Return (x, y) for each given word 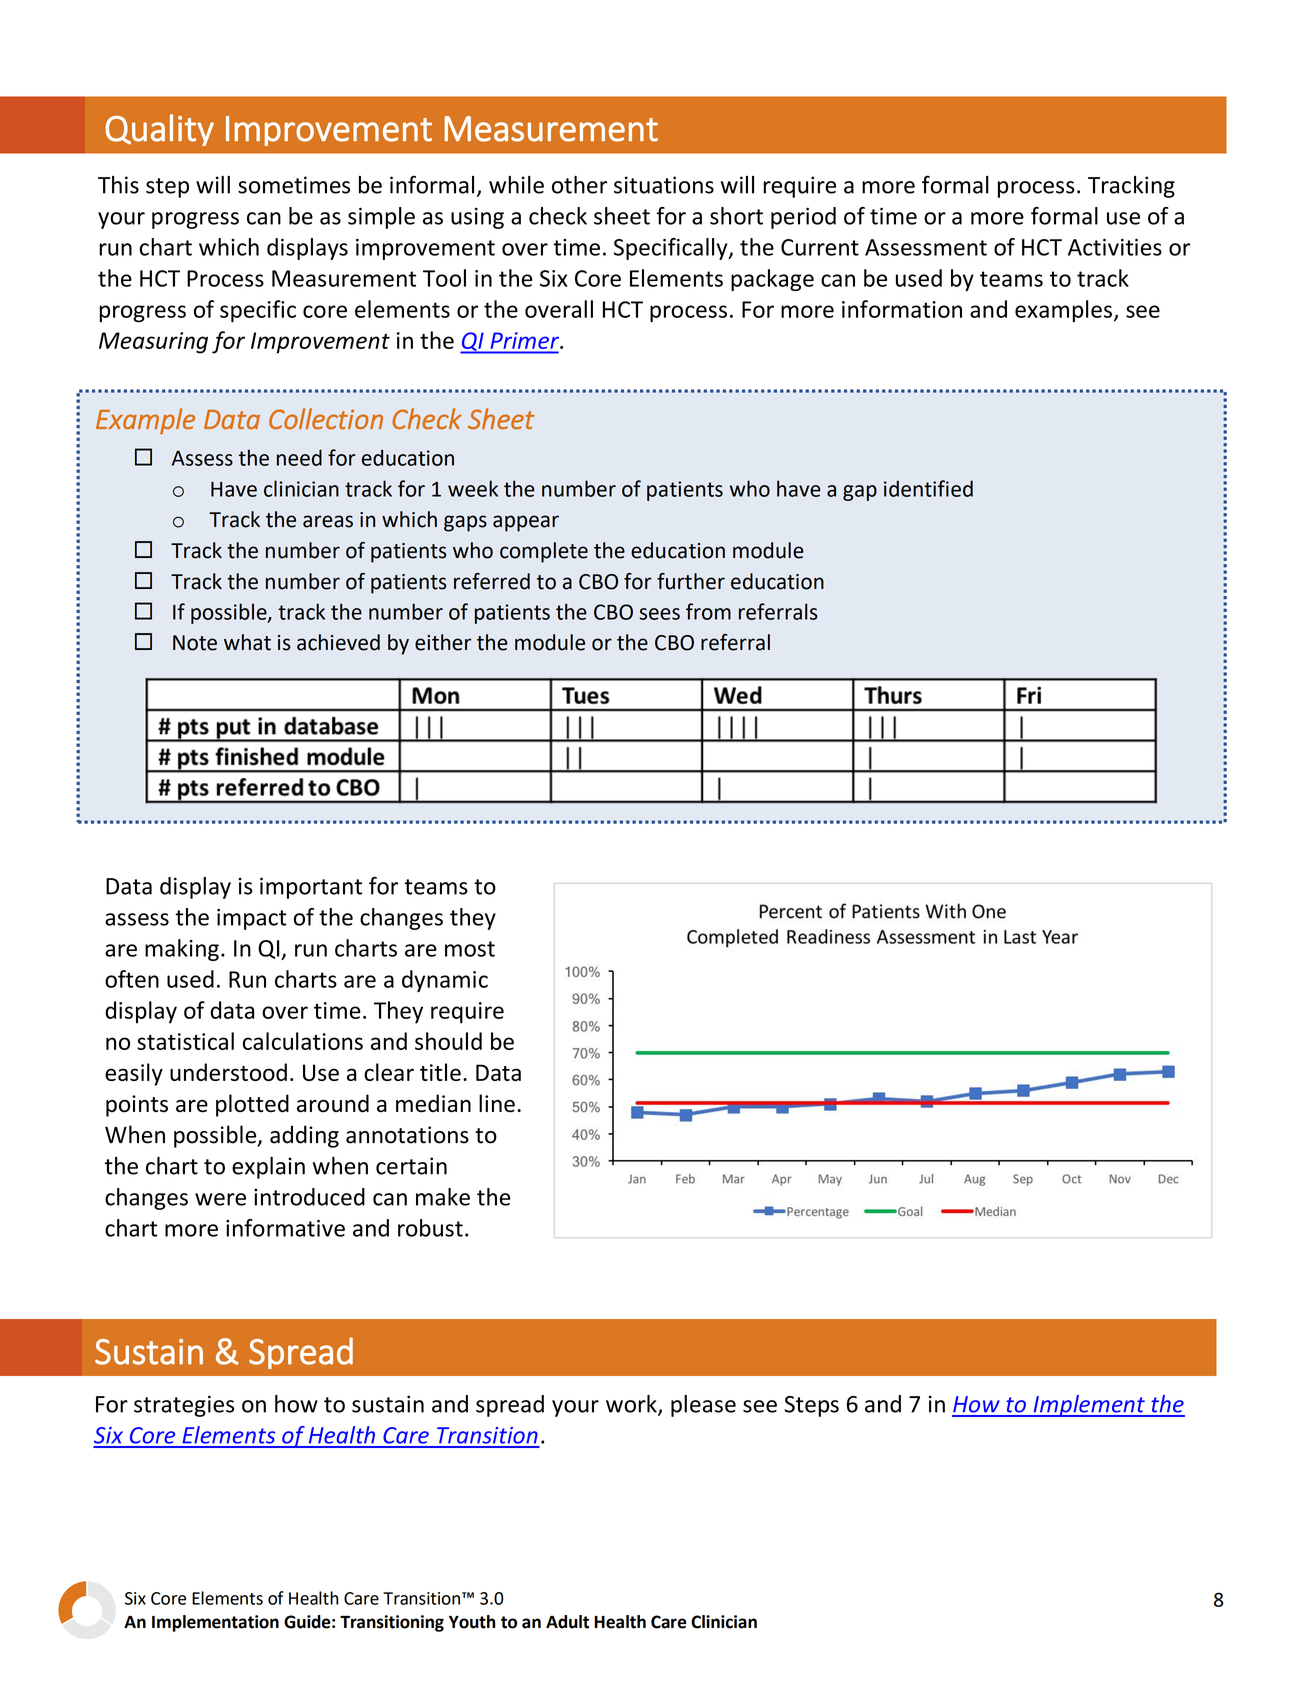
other (579, 185)
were (220, 1199)
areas (328, 521)
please (703, 1406)
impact (252, 919)
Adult (567, 1622)
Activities (1115, 247)
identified (928, 488)
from (708, 611)
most (470, 949)
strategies (184, 1406)
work (632, 1405)
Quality (159, 130)
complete (544, 552)
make (443, 1197)
